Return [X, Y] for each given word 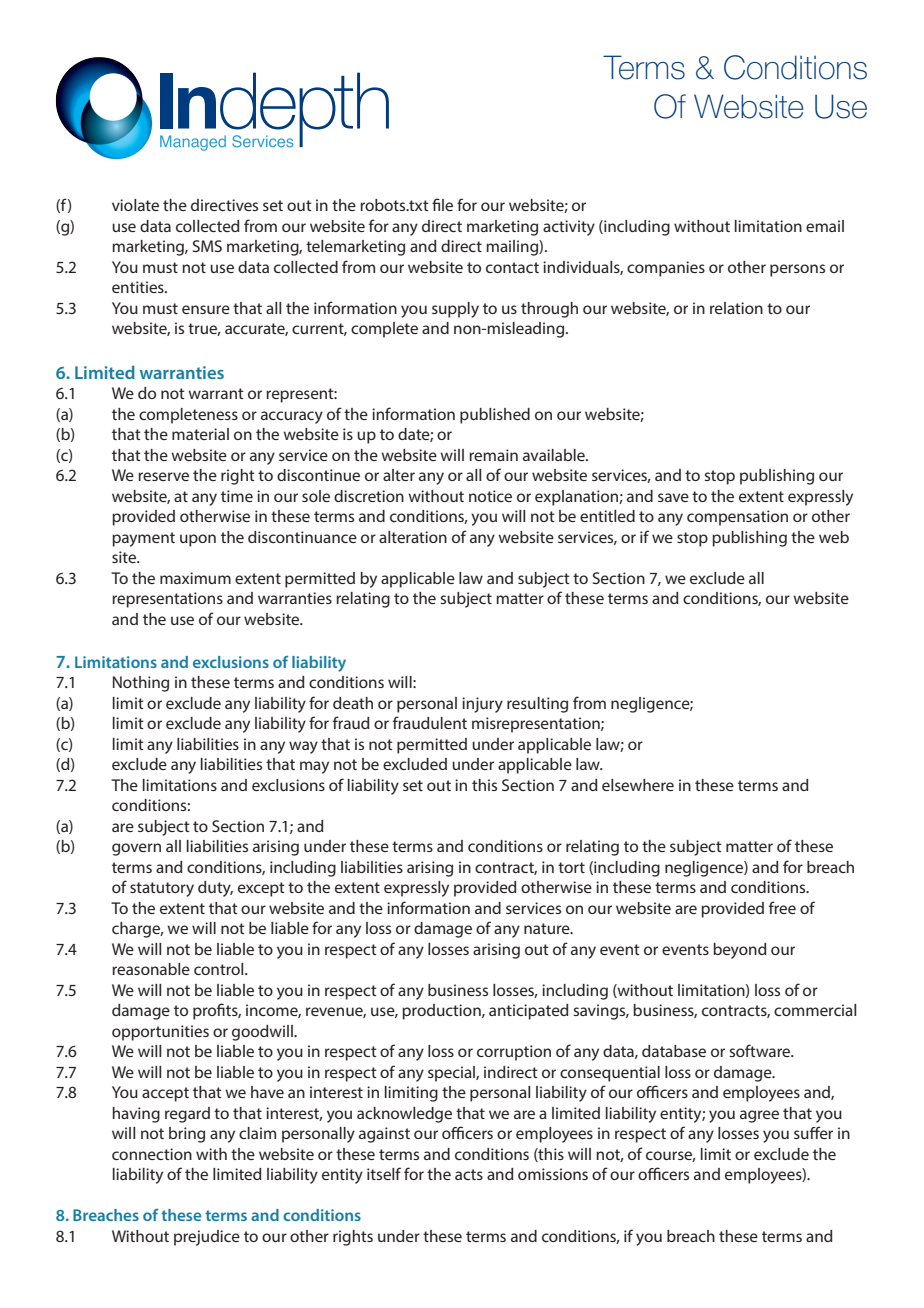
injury [482, 705]
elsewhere [638, 785]
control [220, 969]
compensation [737, 518]
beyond [740, 951]
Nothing [141, 684]
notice [490, 496]
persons [797, 270]
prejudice [207, 1238]
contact [512, 267]
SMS [207, 246]
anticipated [529, 1012]
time [237, 496]
